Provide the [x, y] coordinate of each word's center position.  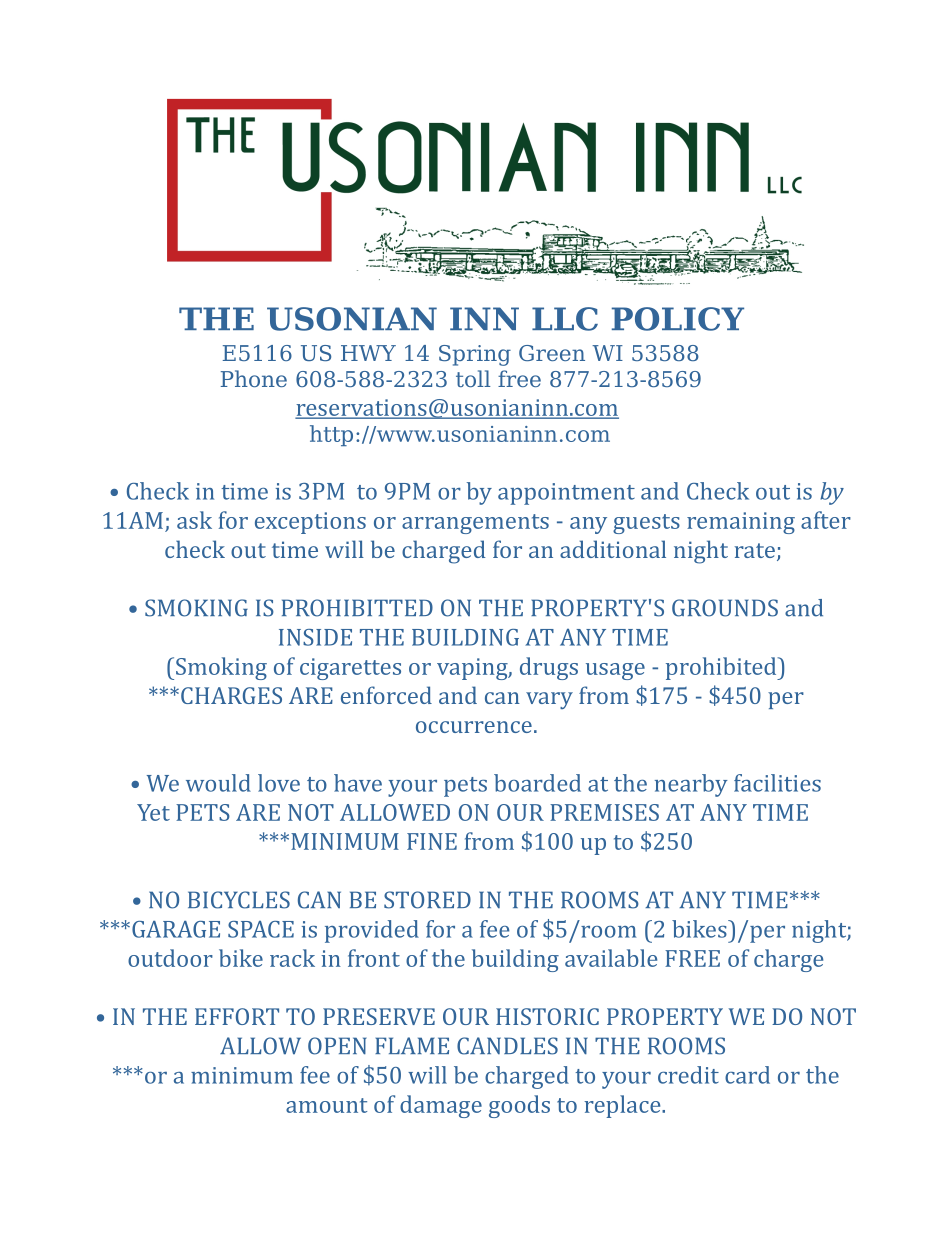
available [611, 958]
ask [194, 520]
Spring [475, 355]
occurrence [474, 727]
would [218, 783]
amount [326, 1105]
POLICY [678, 319]
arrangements [475, 524]
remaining [741, 523]
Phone [254, 378]
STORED [427, 900]
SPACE [261, 929]
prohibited [722, 668]
